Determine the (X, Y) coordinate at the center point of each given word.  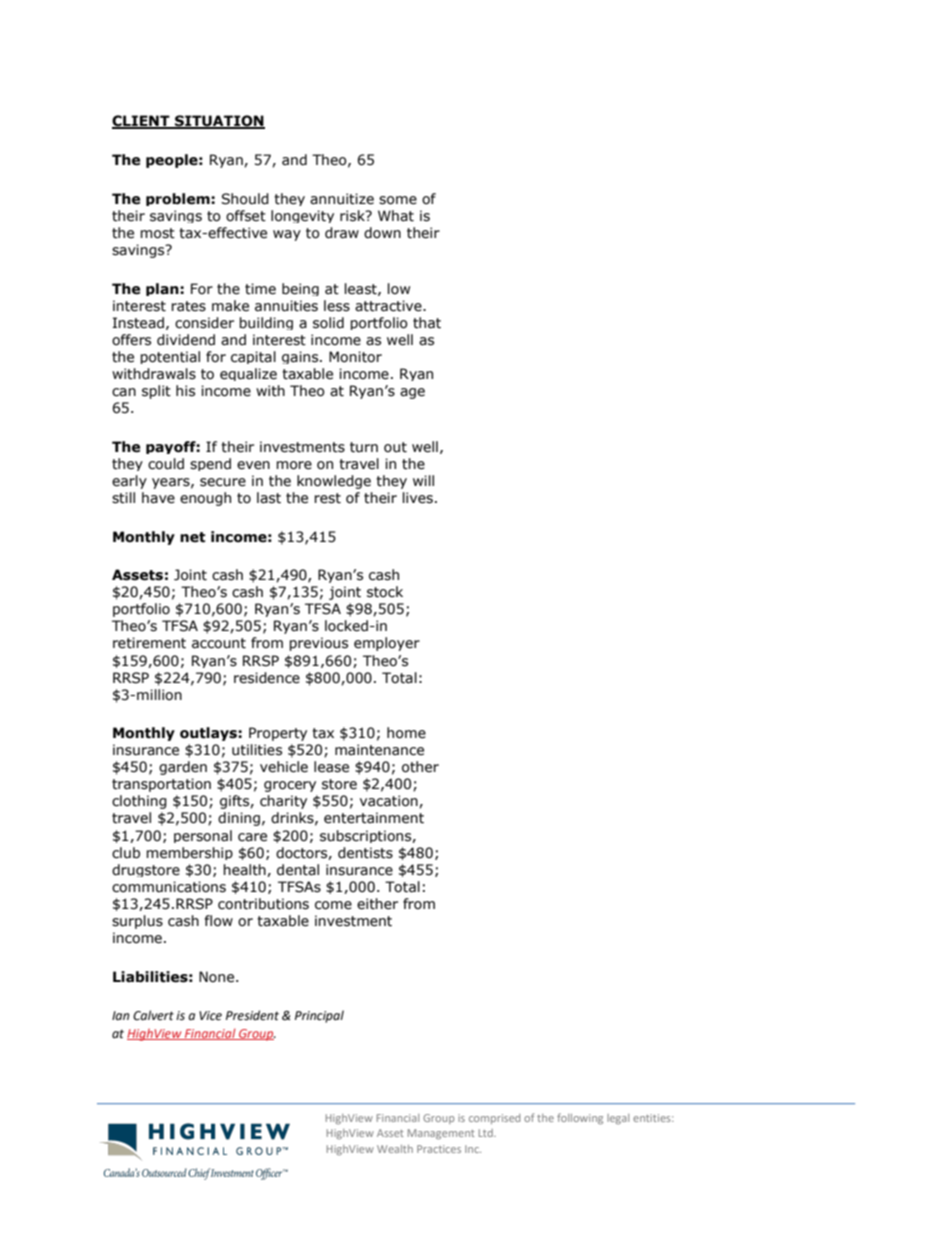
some (398, 200)
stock (385, 592)
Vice (210, 1016)
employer (387, 644)
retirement (149, 643)
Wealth (395, 1149)
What (396, 216)
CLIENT (142, 122)
